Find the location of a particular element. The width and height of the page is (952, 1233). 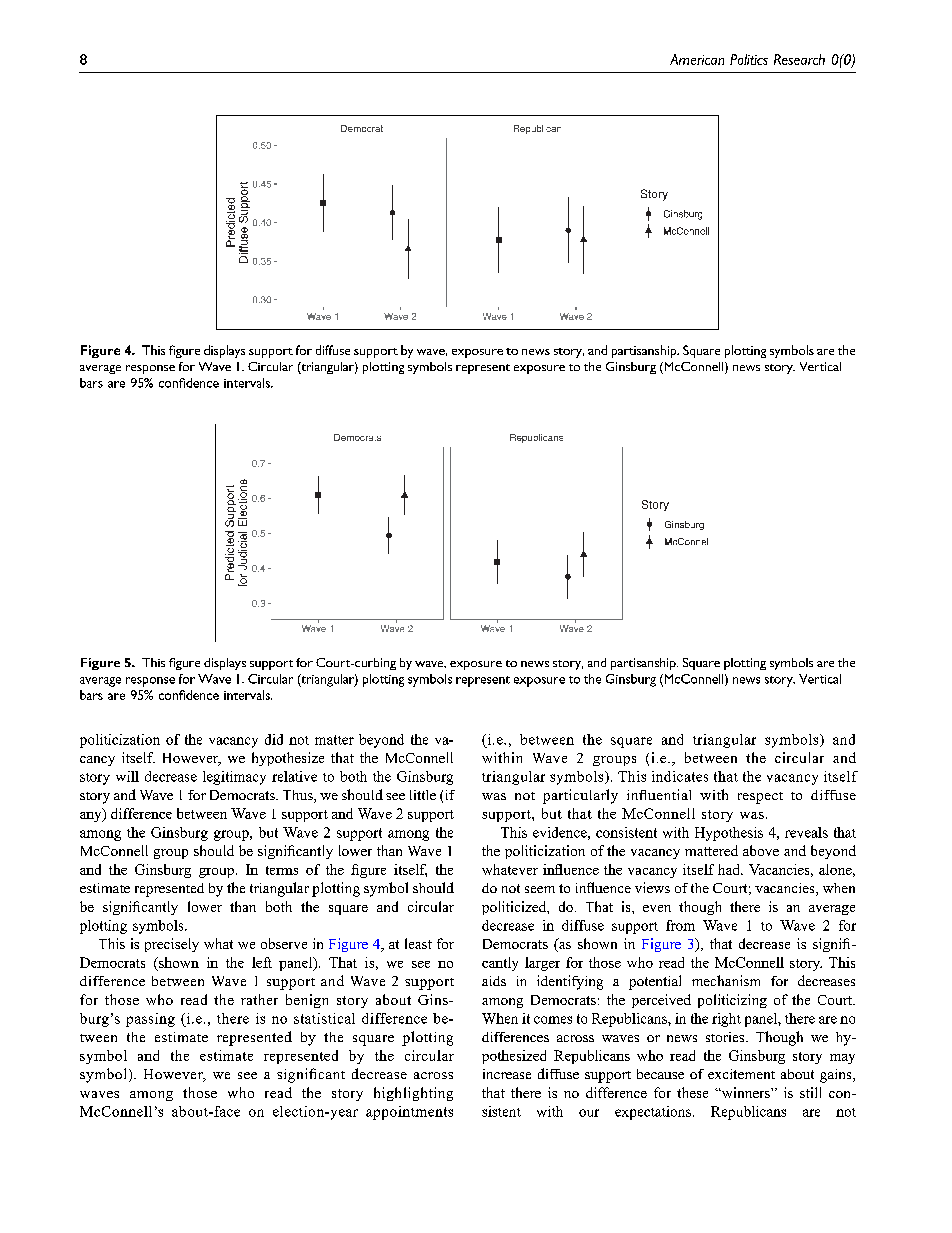

Research is located at coordinates (799, 59).
